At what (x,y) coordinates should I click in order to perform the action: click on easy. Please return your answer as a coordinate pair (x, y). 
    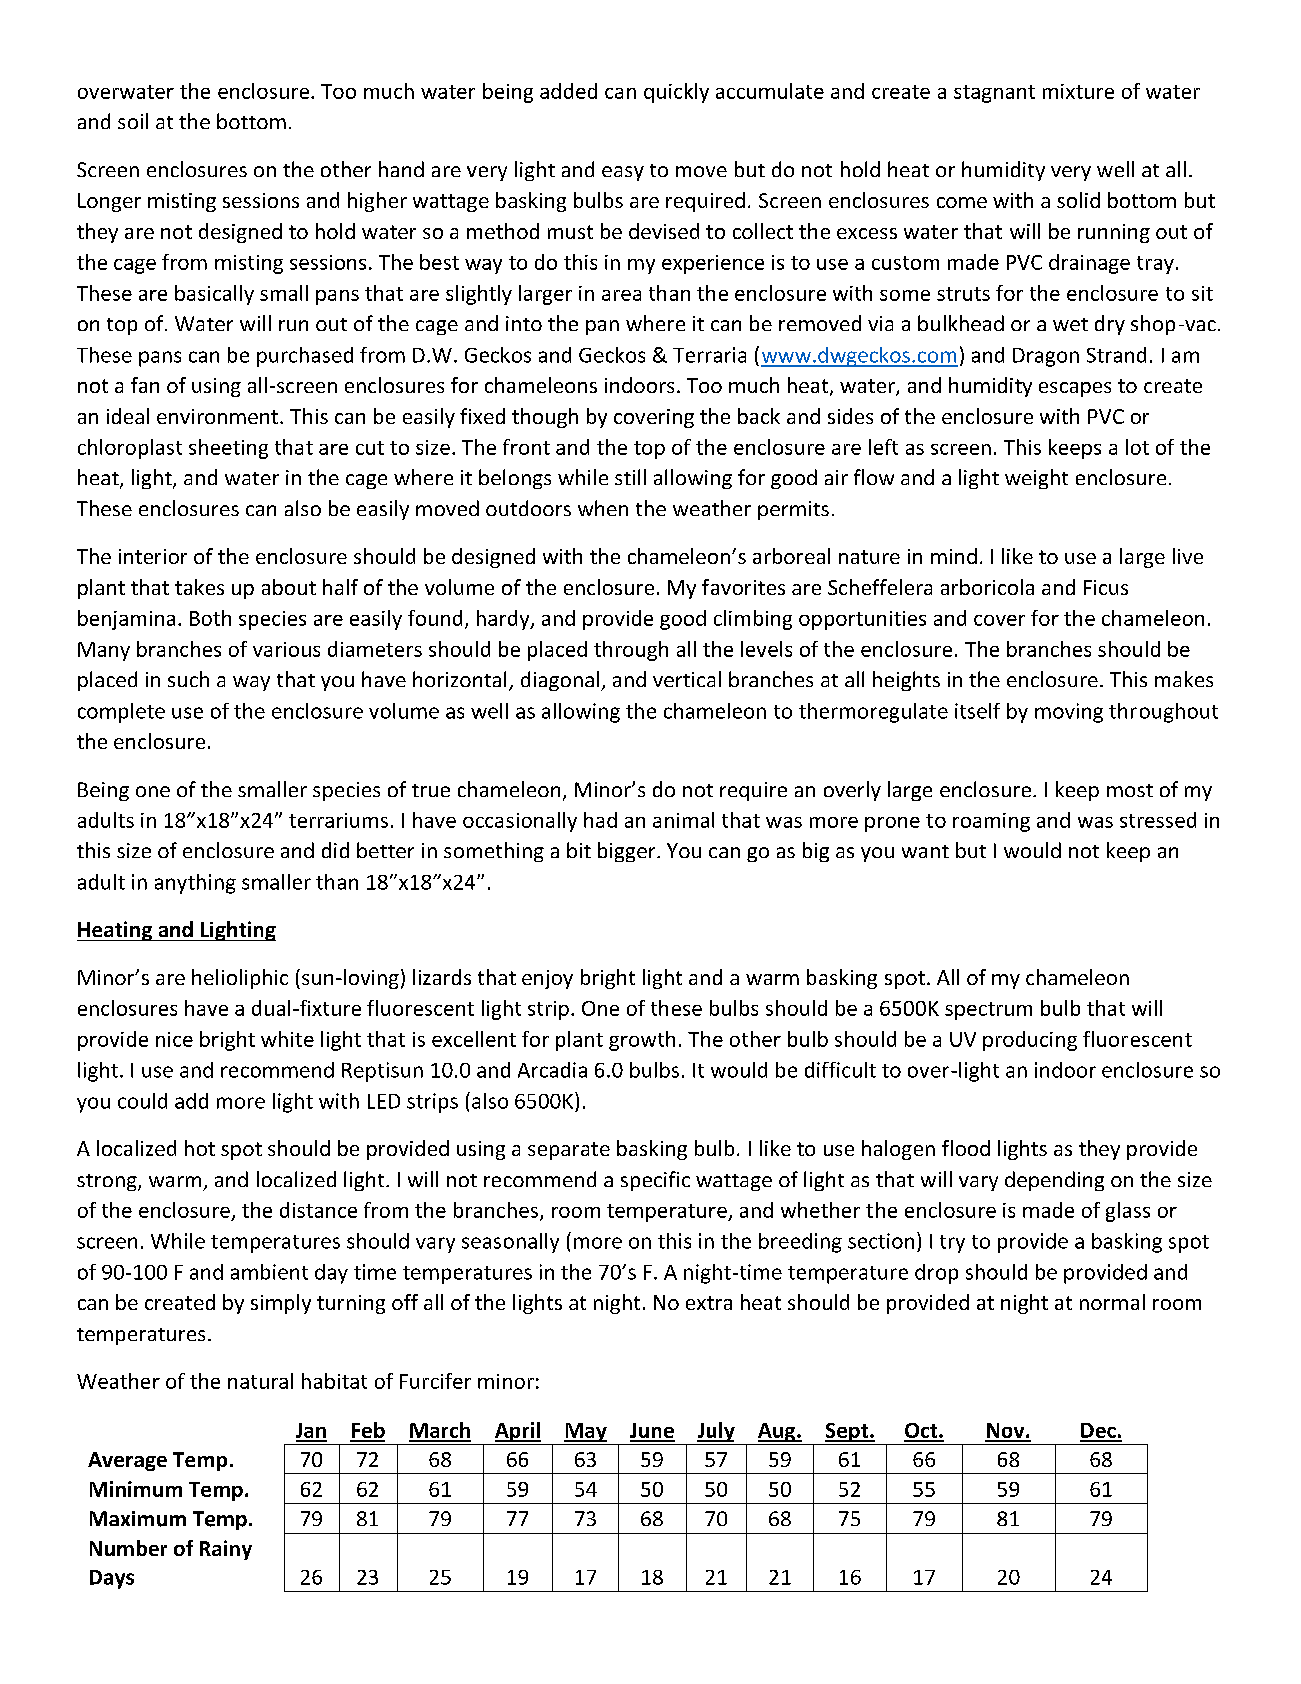
    Looking at the image, I should click on (623, 173).
